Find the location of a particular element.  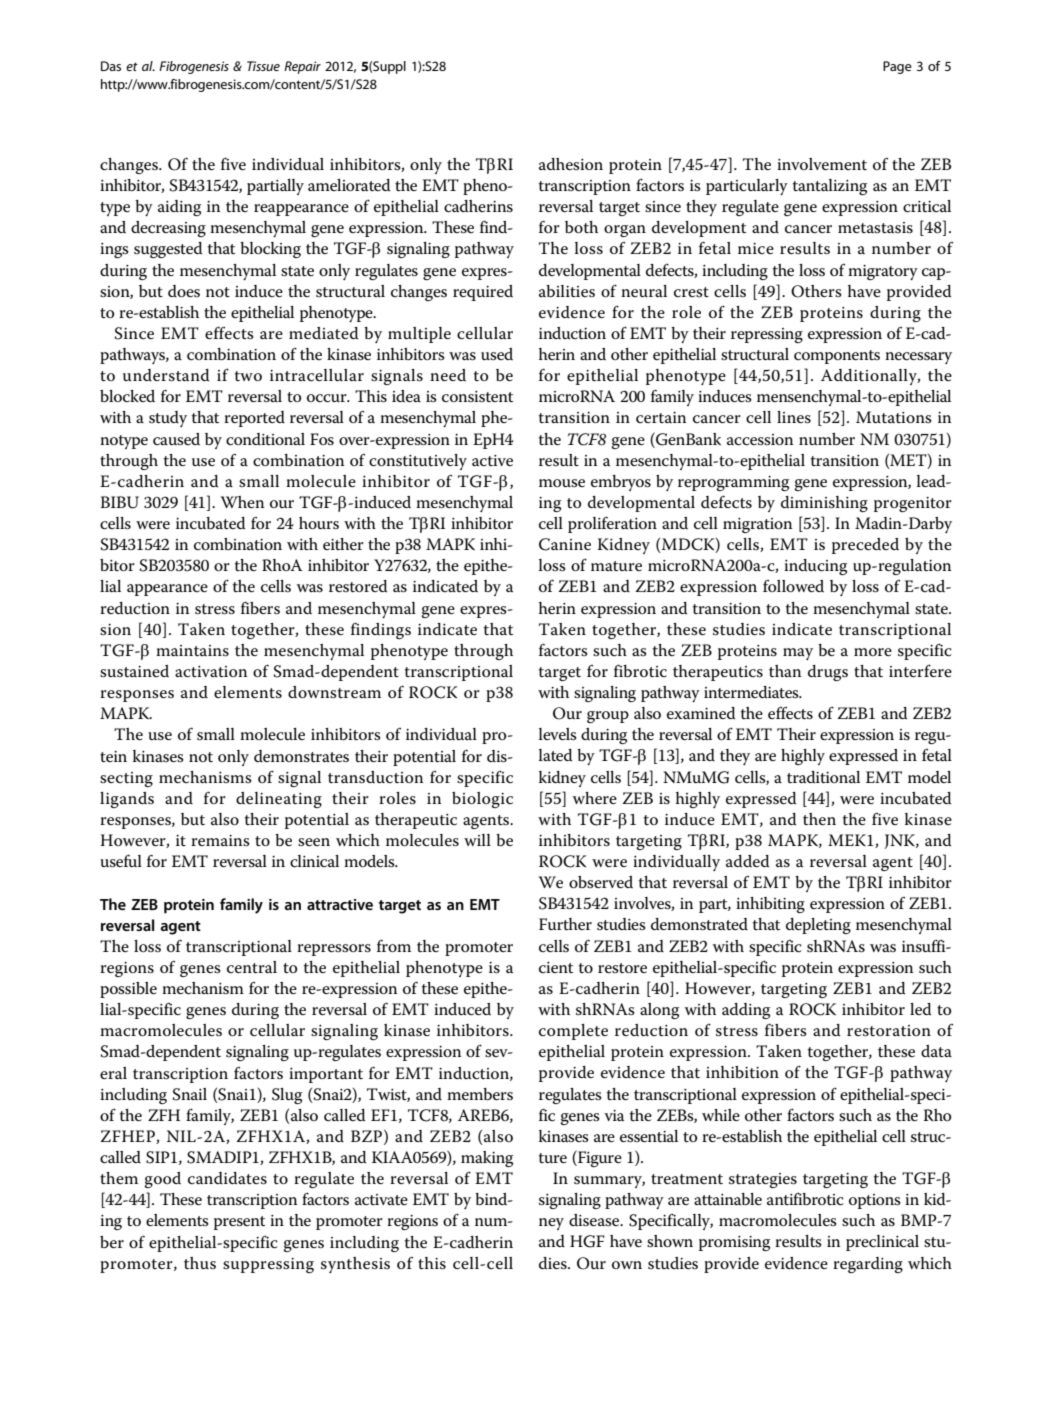

present is located at coordinates (239, 1223).
